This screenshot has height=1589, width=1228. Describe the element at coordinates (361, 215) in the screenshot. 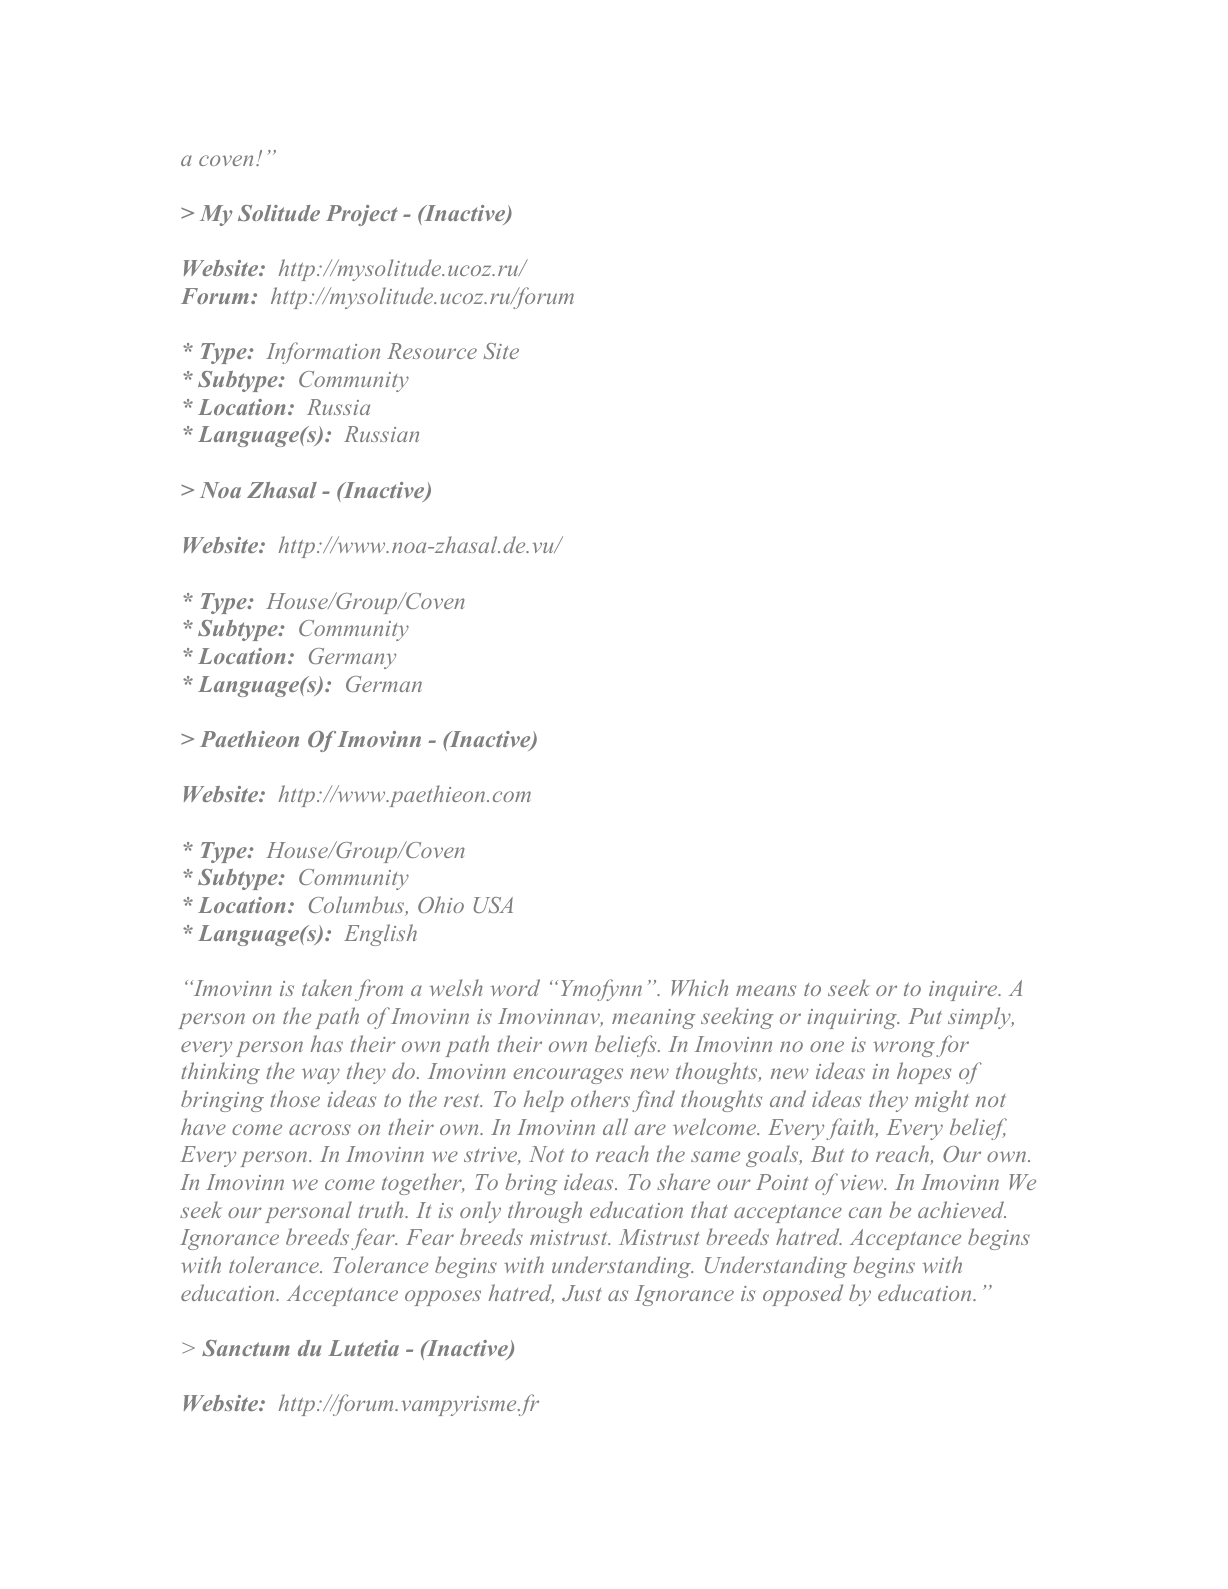

I see `Project` at that location.
